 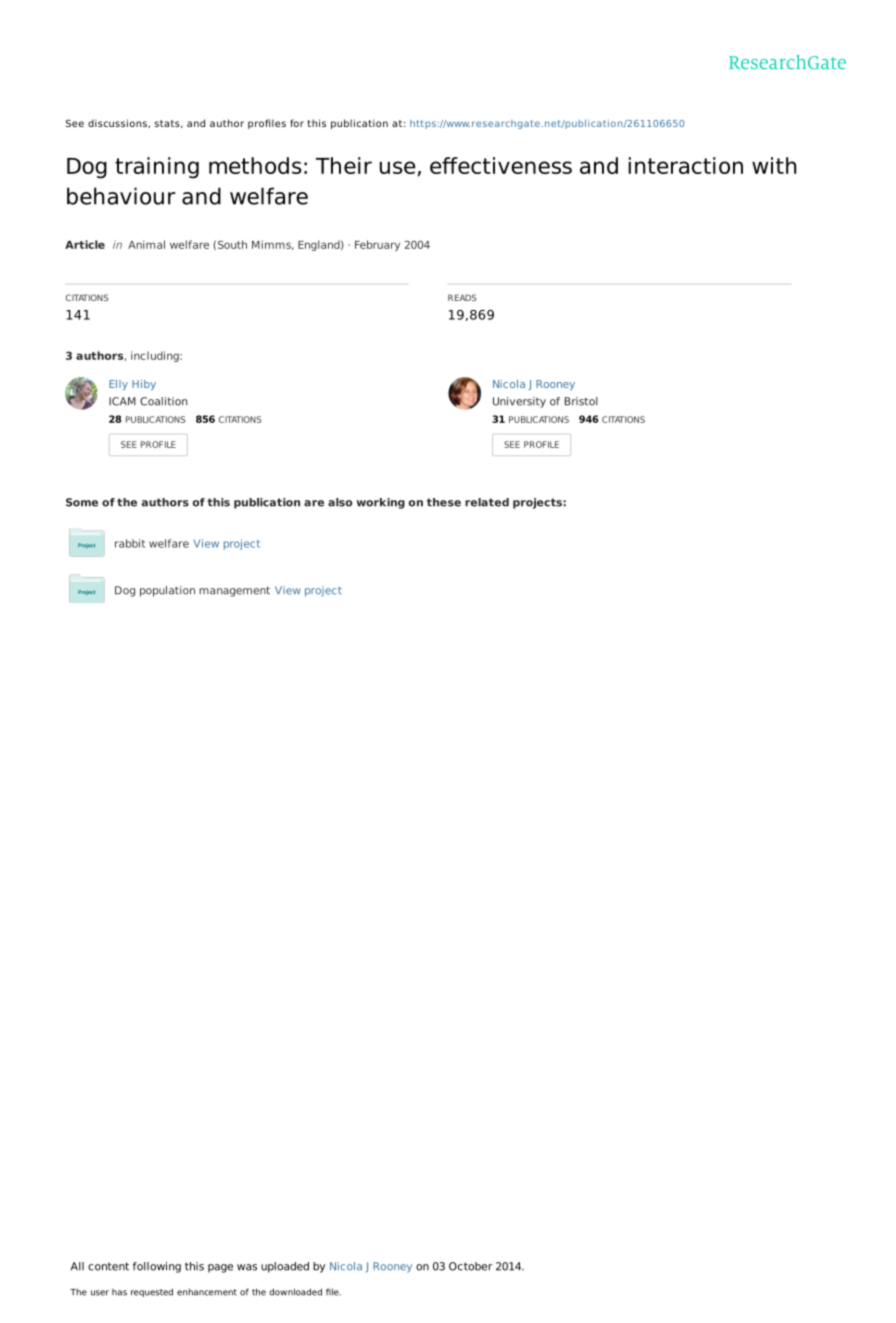 I want to click on following, so click(x=157, y=1267).
